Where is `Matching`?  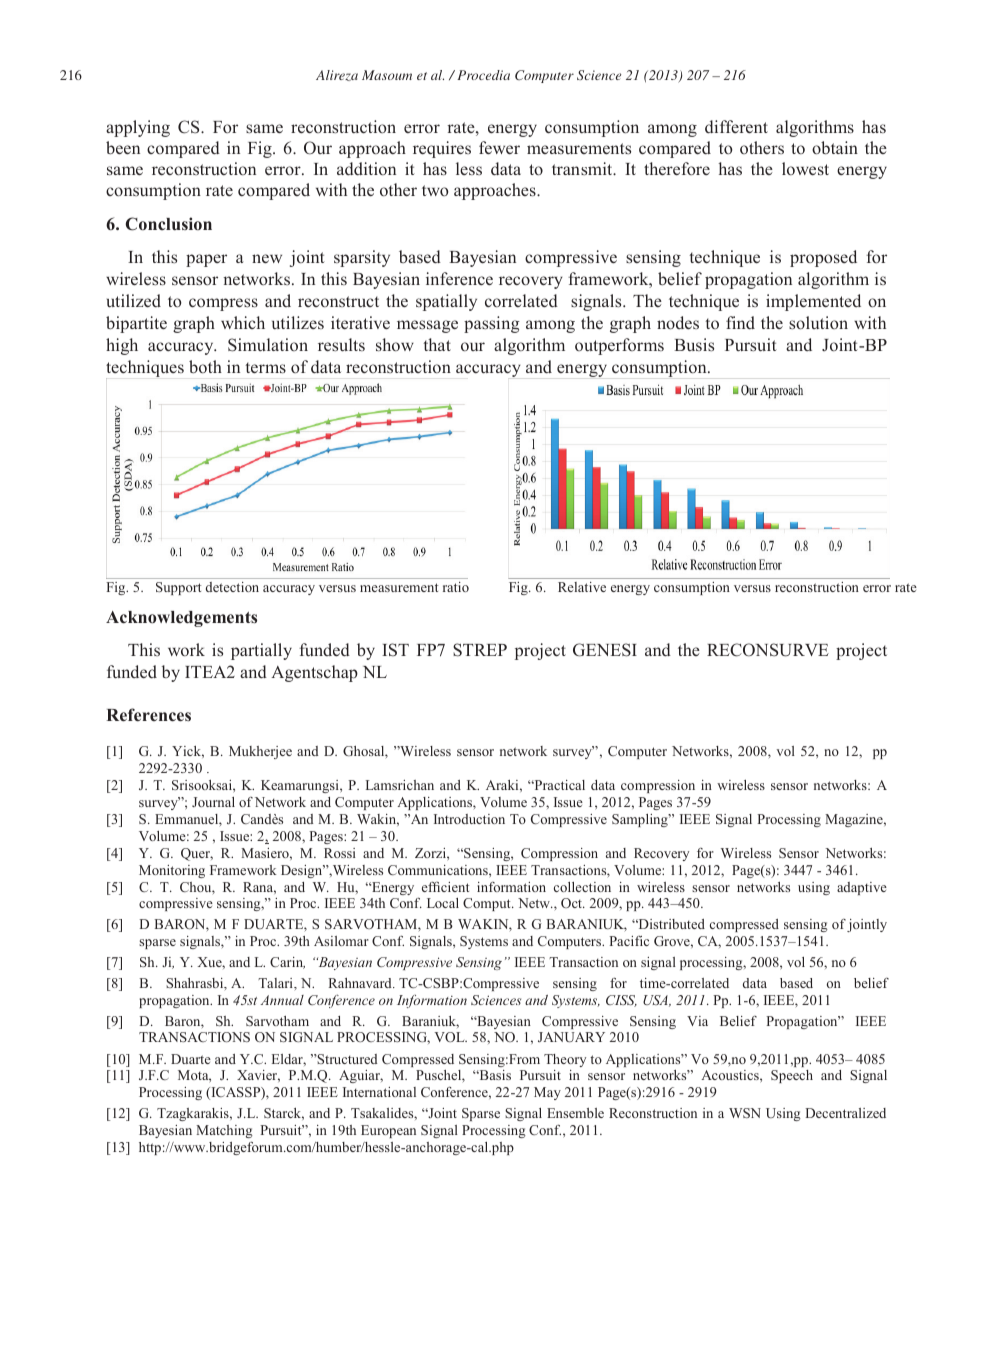
Matching is located at coordinates (224, 1131).
